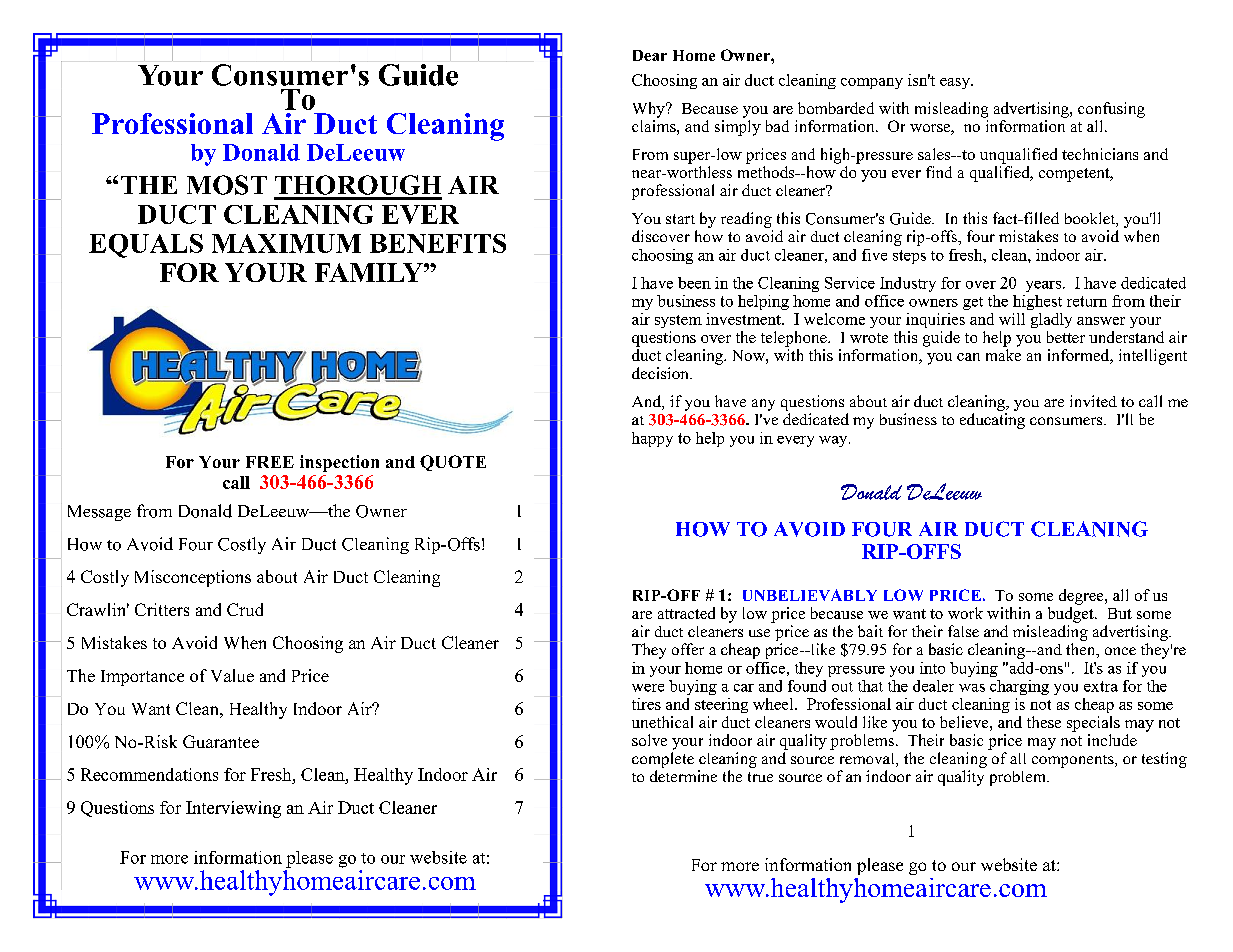  Describe the element at coordinates (286, 243) in the page. I see `MAXIMUM` at that location.
